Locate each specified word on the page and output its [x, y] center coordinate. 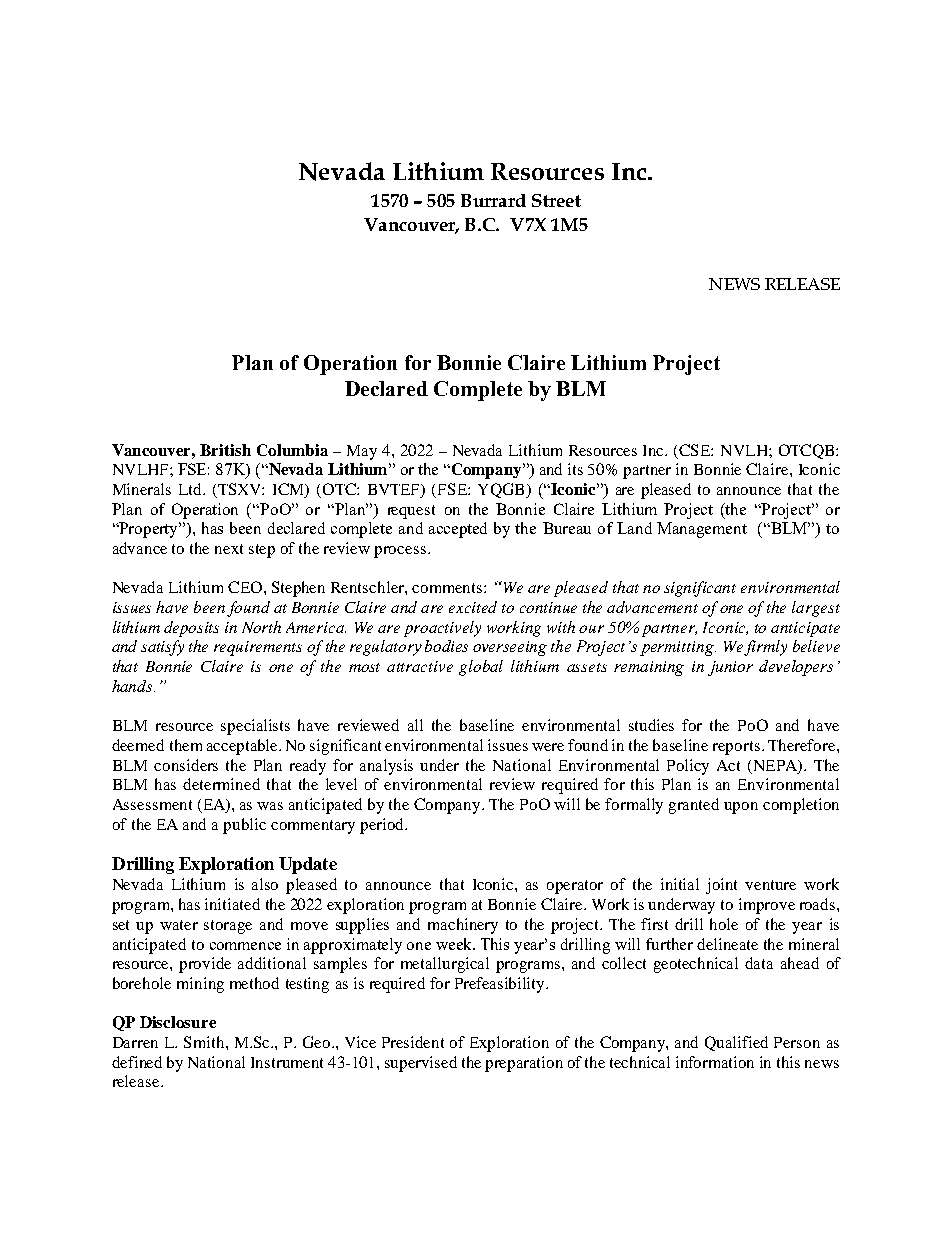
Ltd [192, 489]
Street [556, 200]
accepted [458, 530]
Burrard [493, 200]
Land [634, 528]
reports [736, 748]
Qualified [736, 1043]
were [548, 747]
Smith [205, 1042]
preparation [524, 1064]
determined [221, 784]
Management [702, 530]
